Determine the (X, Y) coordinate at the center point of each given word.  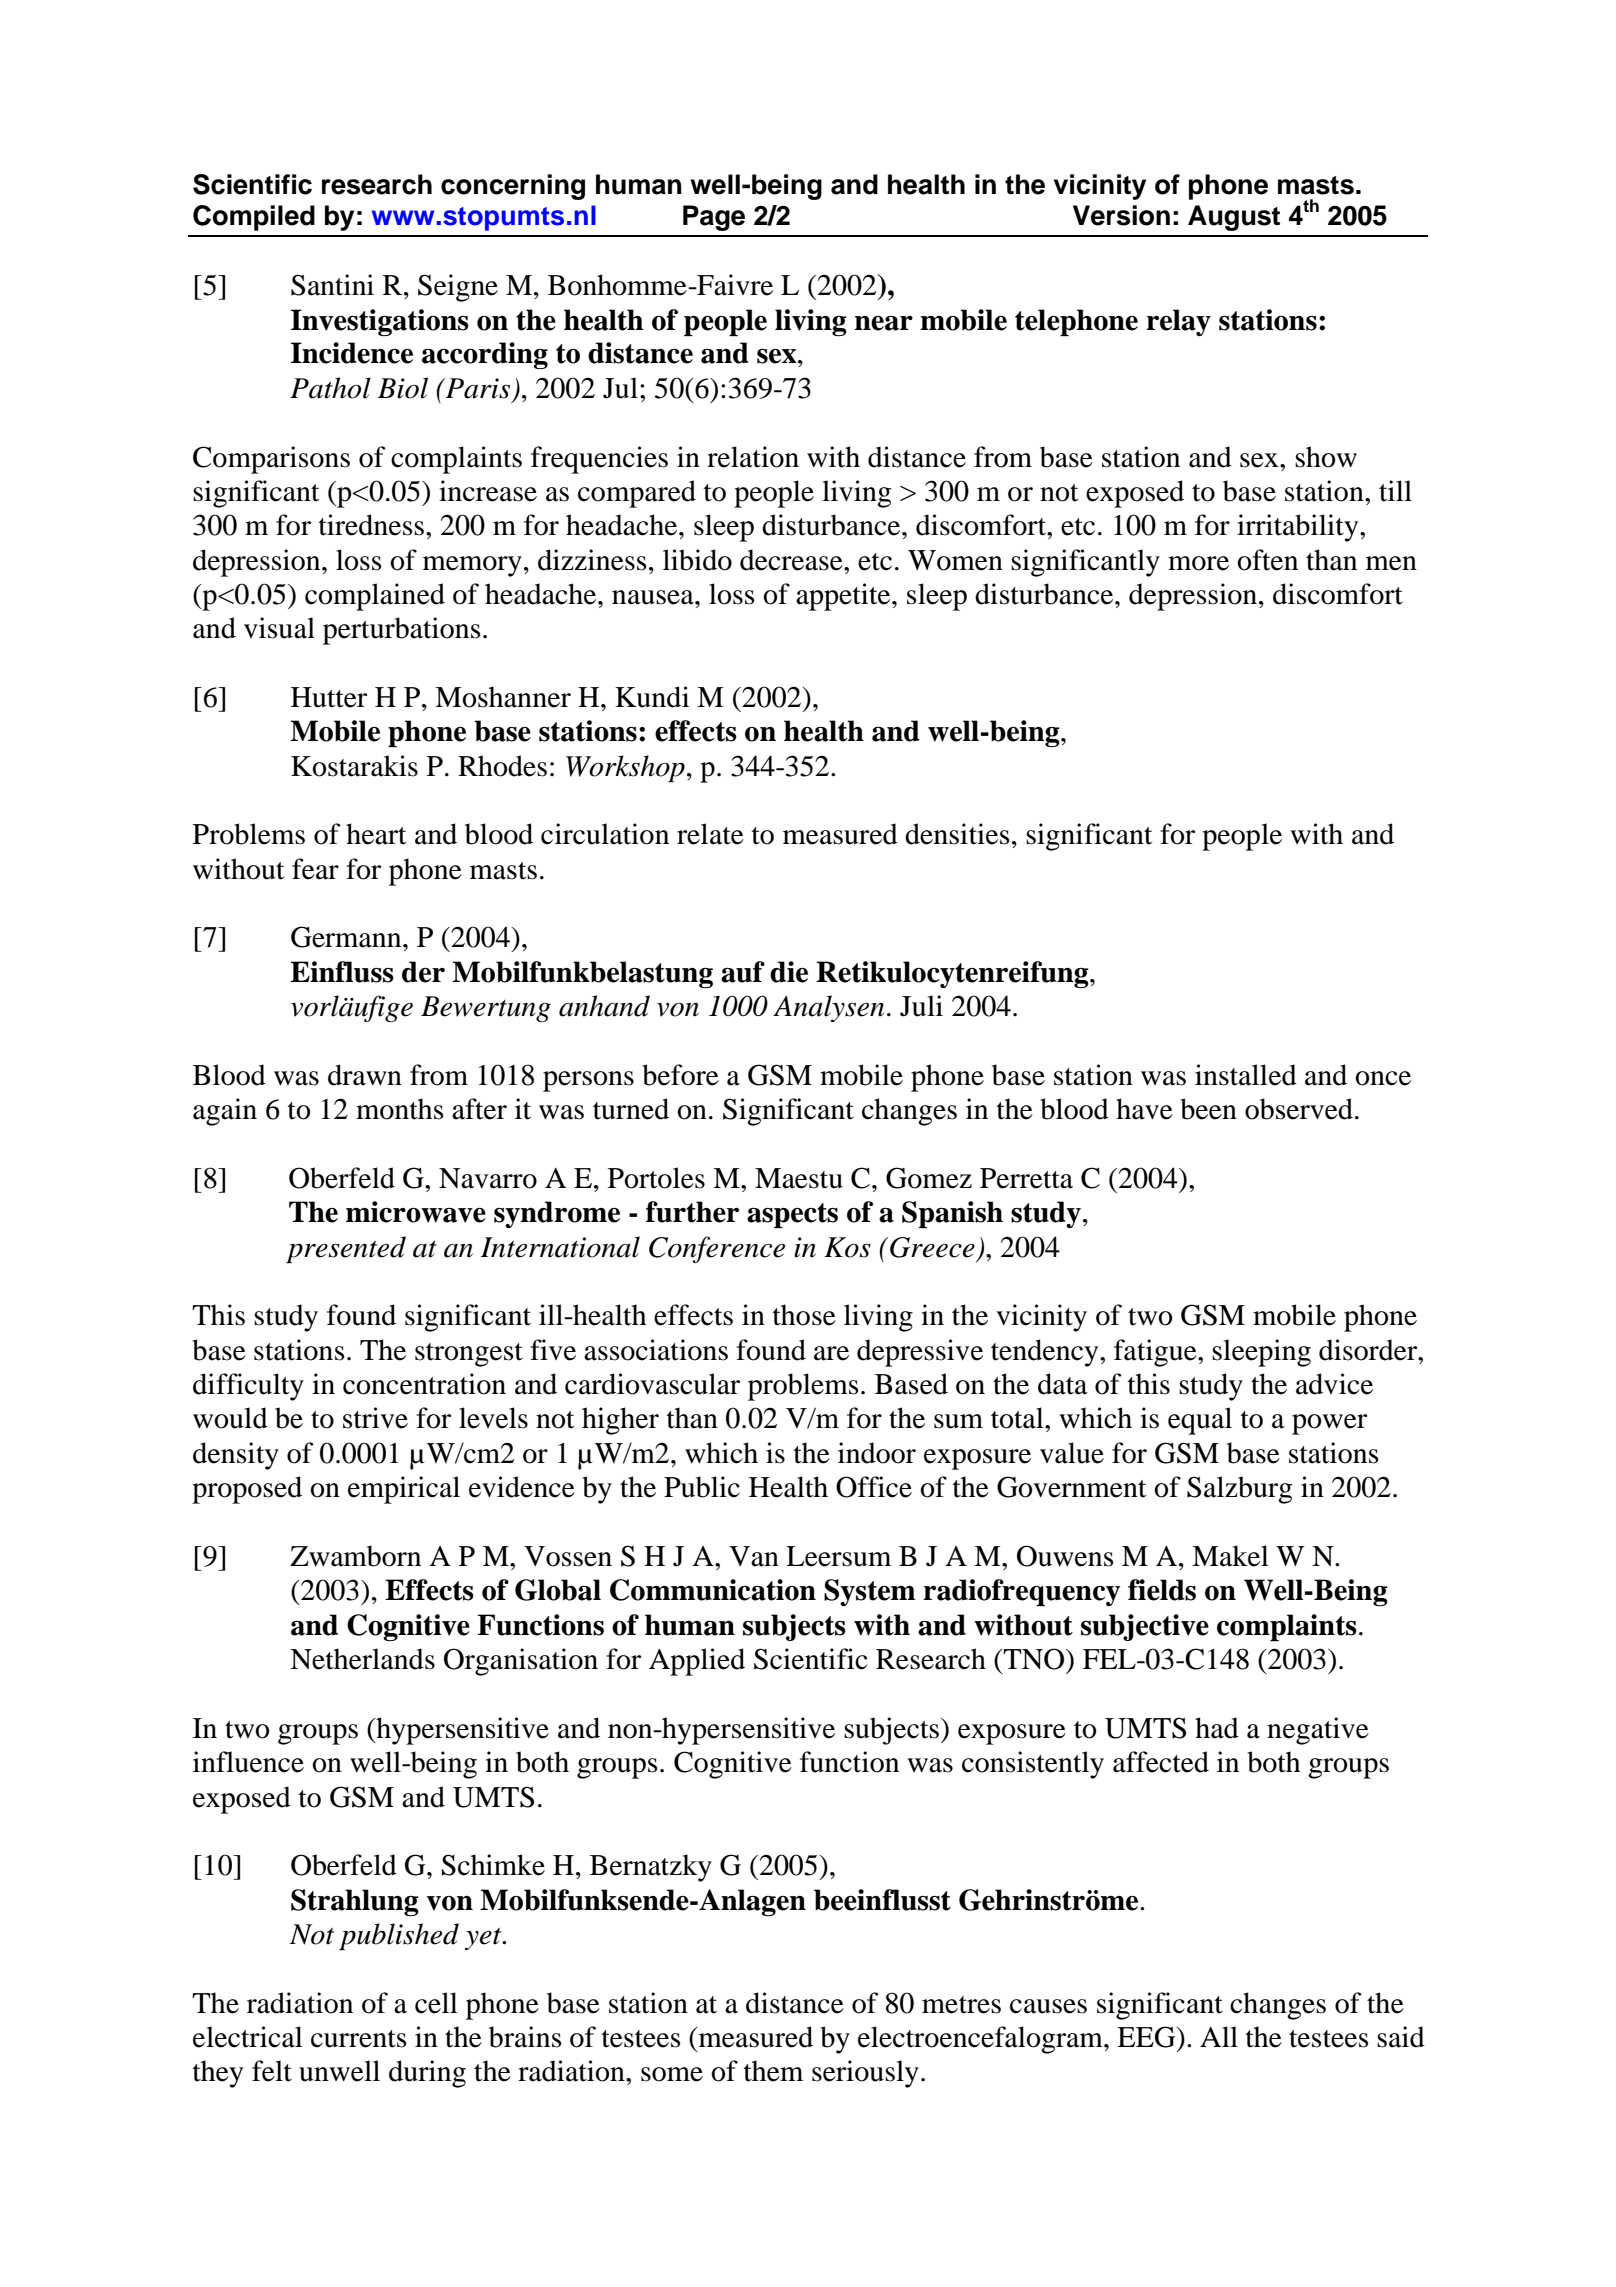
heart (376, 834)
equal (1200, 1421)
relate (710, 834)
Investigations (379, 322)
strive (375, 1418)
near (884, 323)
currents (359, 2039)
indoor (877, 1453)
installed (1246, 1075)
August (1234, 218)
